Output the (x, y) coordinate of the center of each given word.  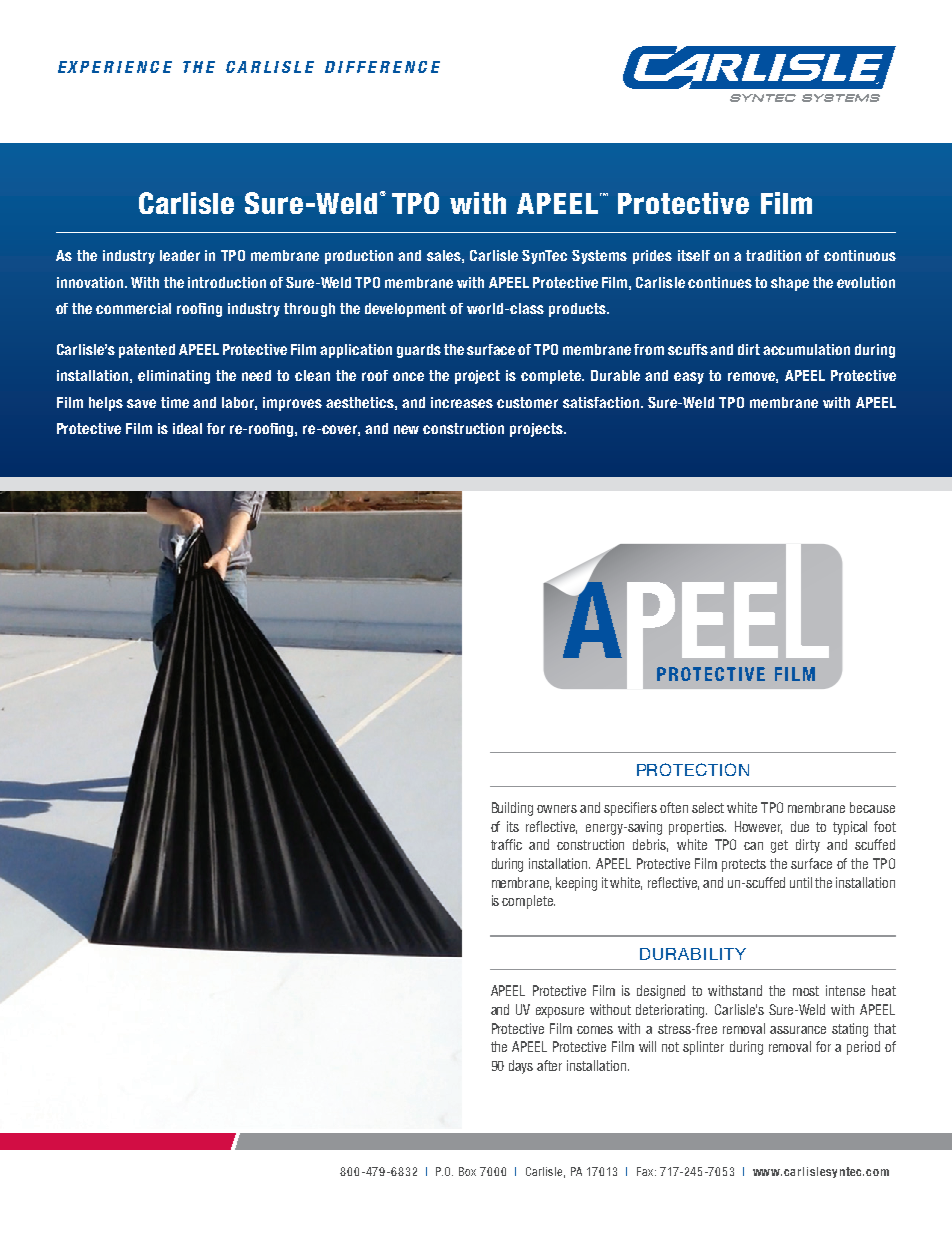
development (405, 310)
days (521, 1067)
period (863, 1048)
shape (790, 284)
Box (467, 1171)
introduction (227, 282)
